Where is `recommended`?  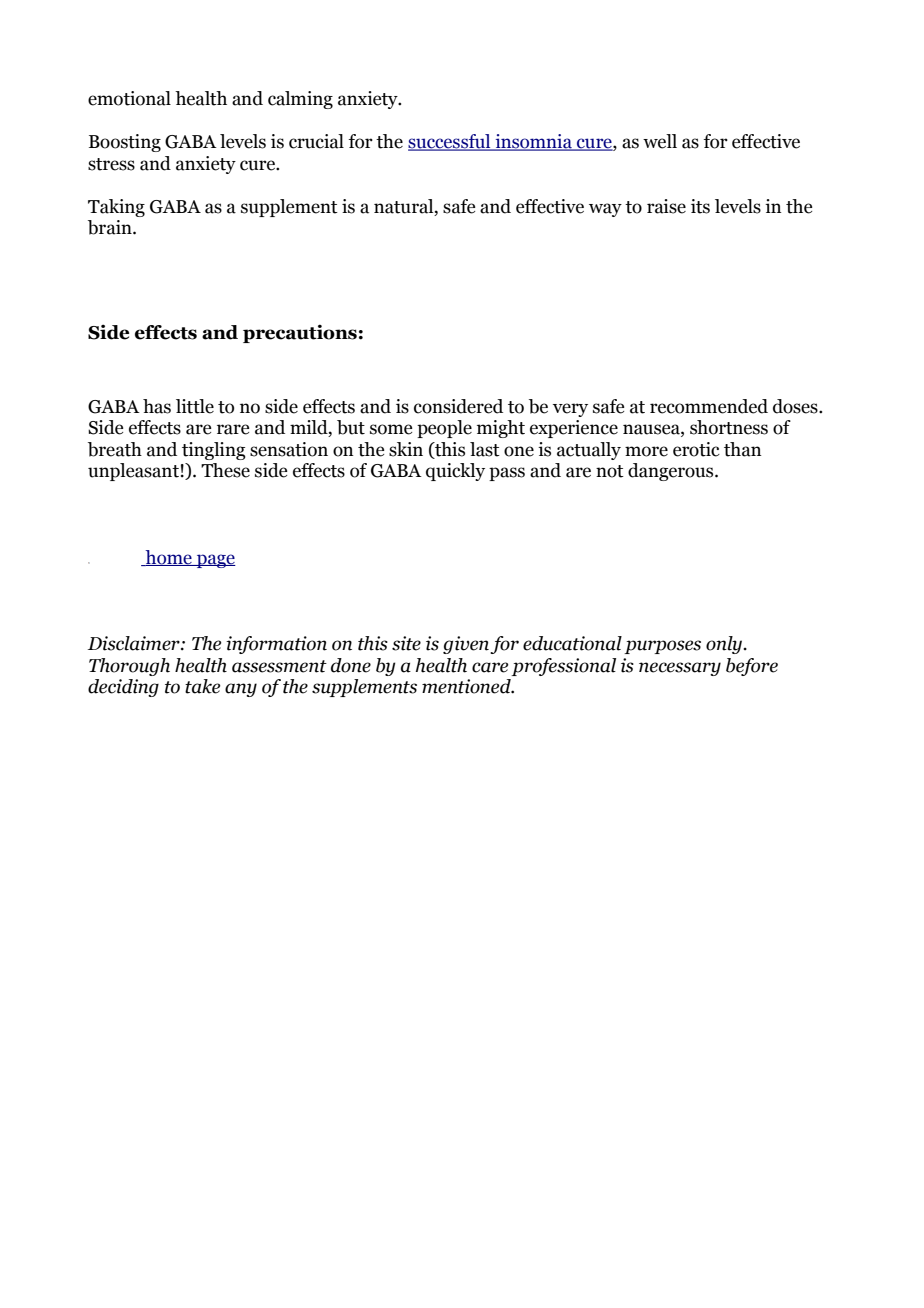
recommended is located at coordinates (709, 406).
